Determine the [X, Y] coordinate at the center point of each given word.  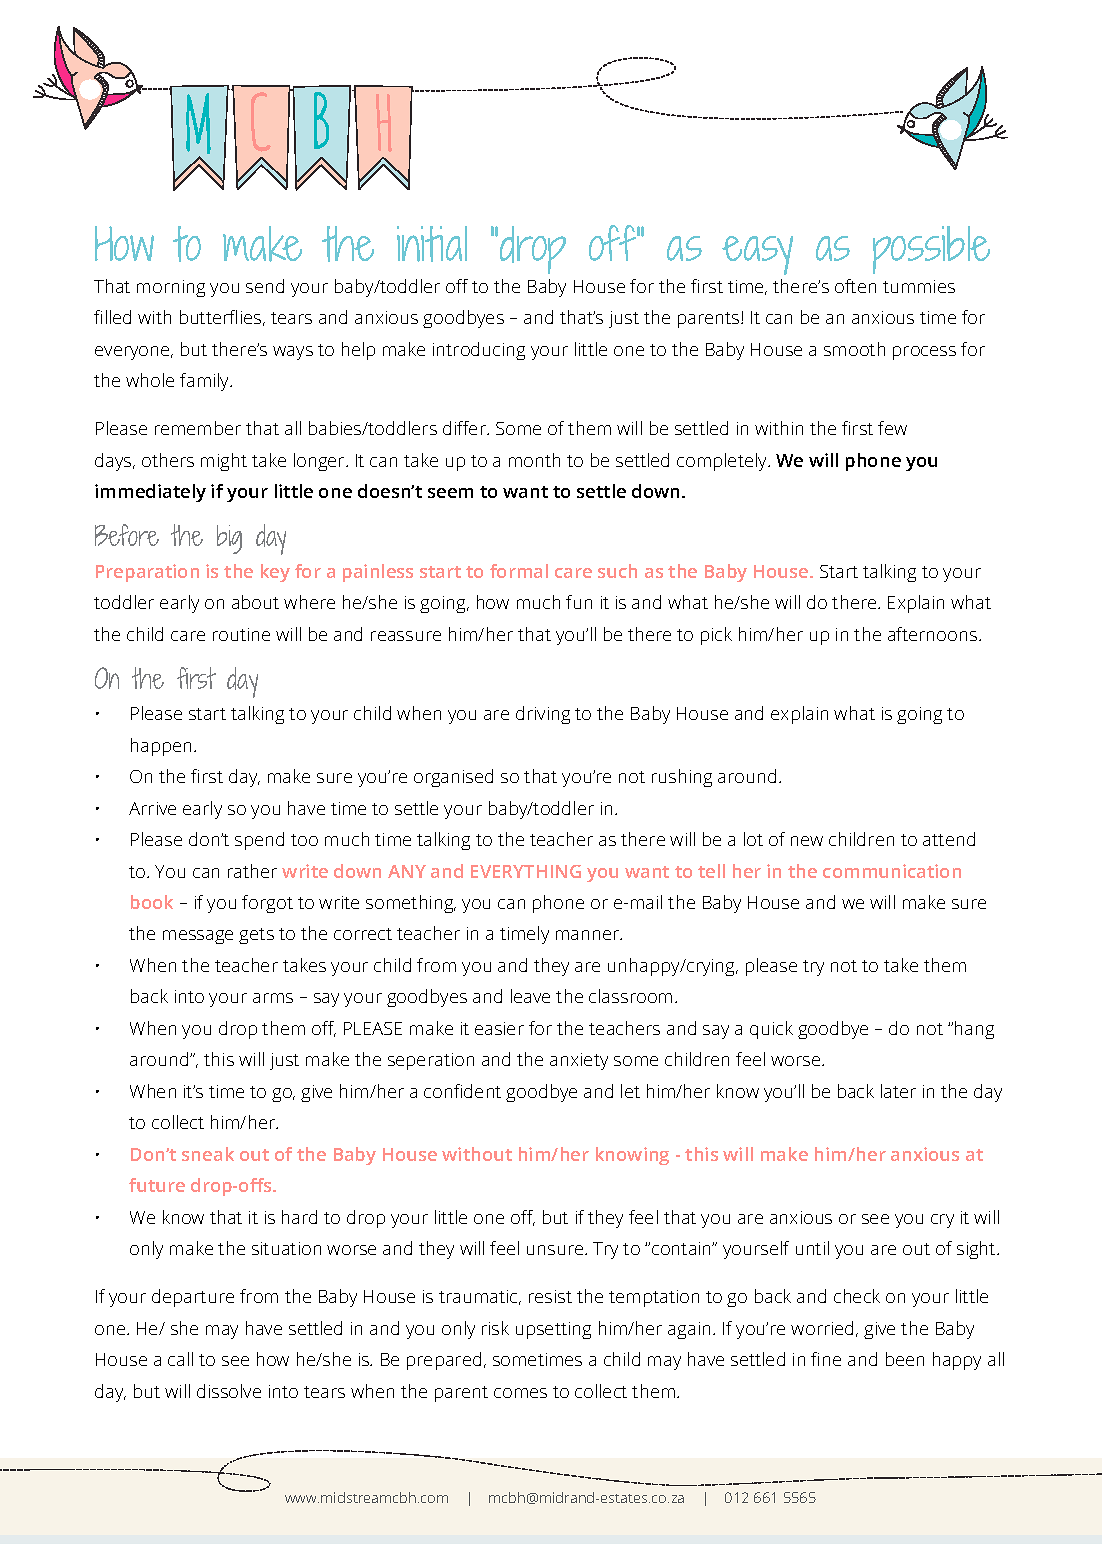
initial [432, 244]
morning [171, 288]
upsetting [553, 1330]
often [855, 286]
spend [259, 841]
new [807, 841]
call [180, 1359]
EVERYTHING [526, 871]
